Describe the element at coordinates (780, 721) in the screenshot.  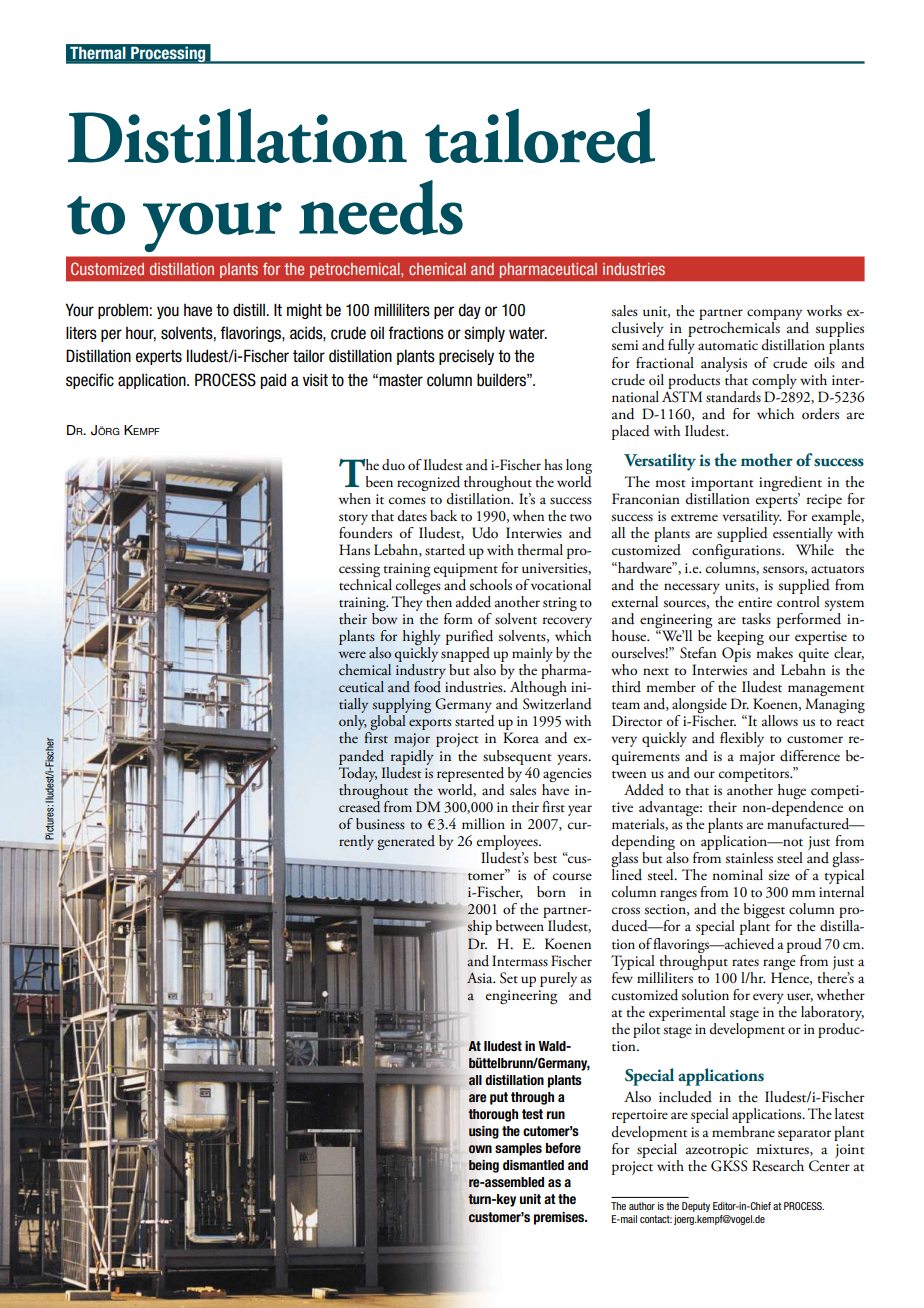
I see `allows` at that location.
